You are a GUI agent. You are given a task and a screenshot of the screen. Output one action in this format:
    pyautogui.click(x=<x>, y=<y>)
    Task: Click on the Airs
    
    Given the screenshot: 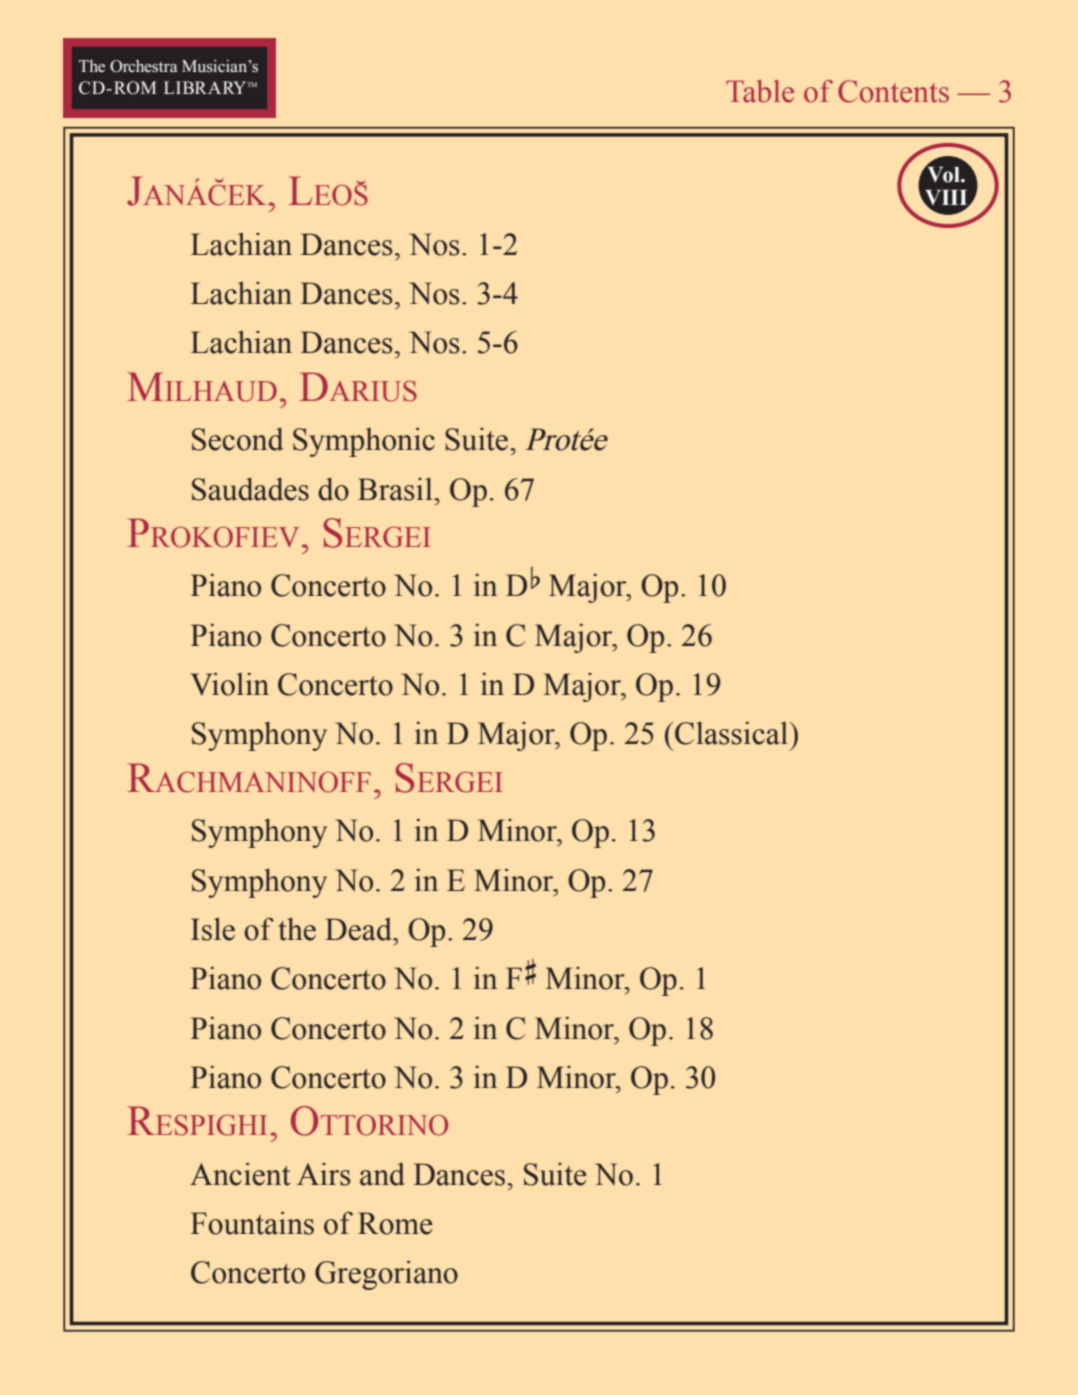 What is the action you would take?
    pyautogui.click(x=324, y=1174)
